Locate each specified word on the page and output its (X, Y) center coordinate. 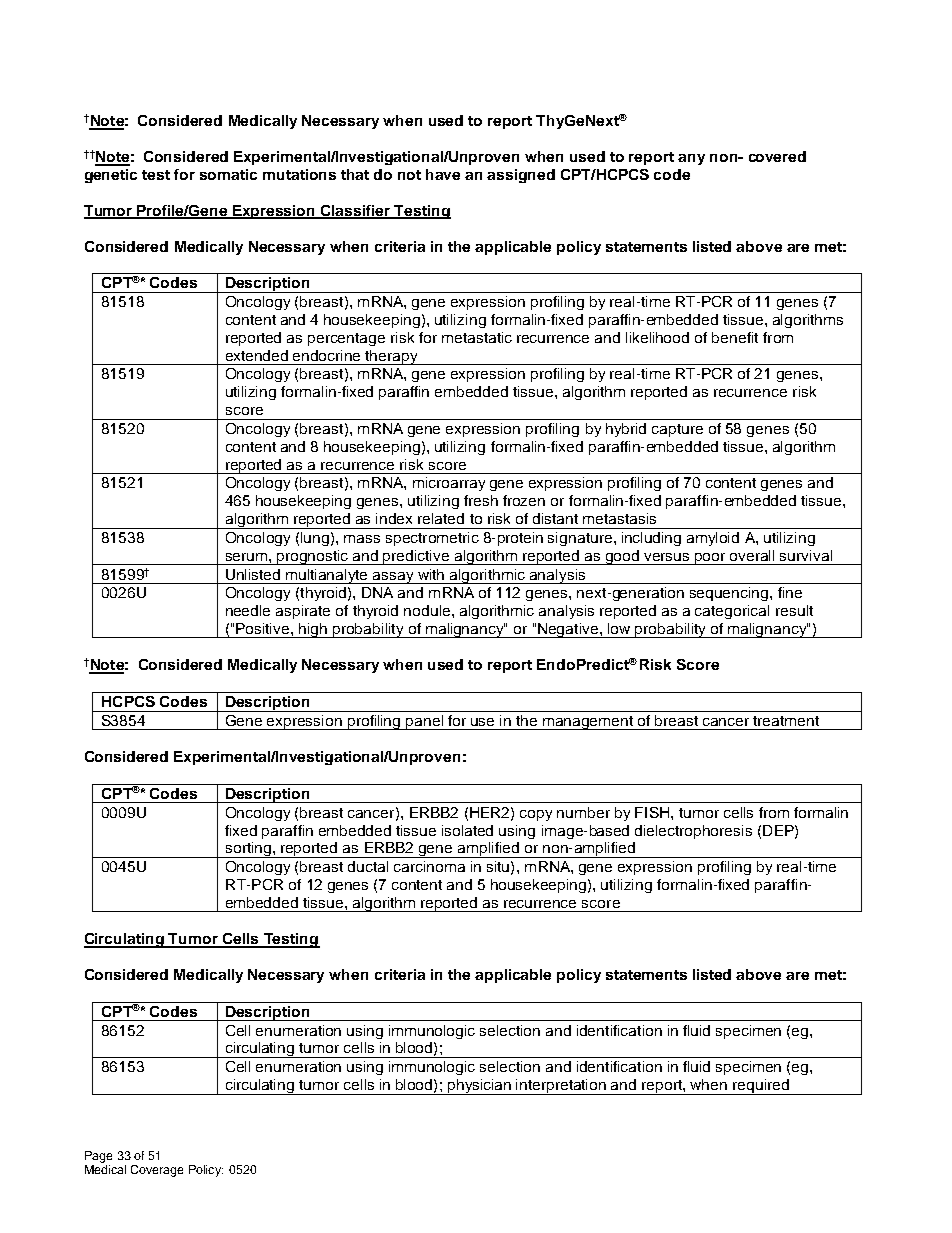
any (691, 159)
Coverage (157, 1171)
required (761, 1087)
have (443, 174)
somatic (228, 174)
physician (480, 1087)
